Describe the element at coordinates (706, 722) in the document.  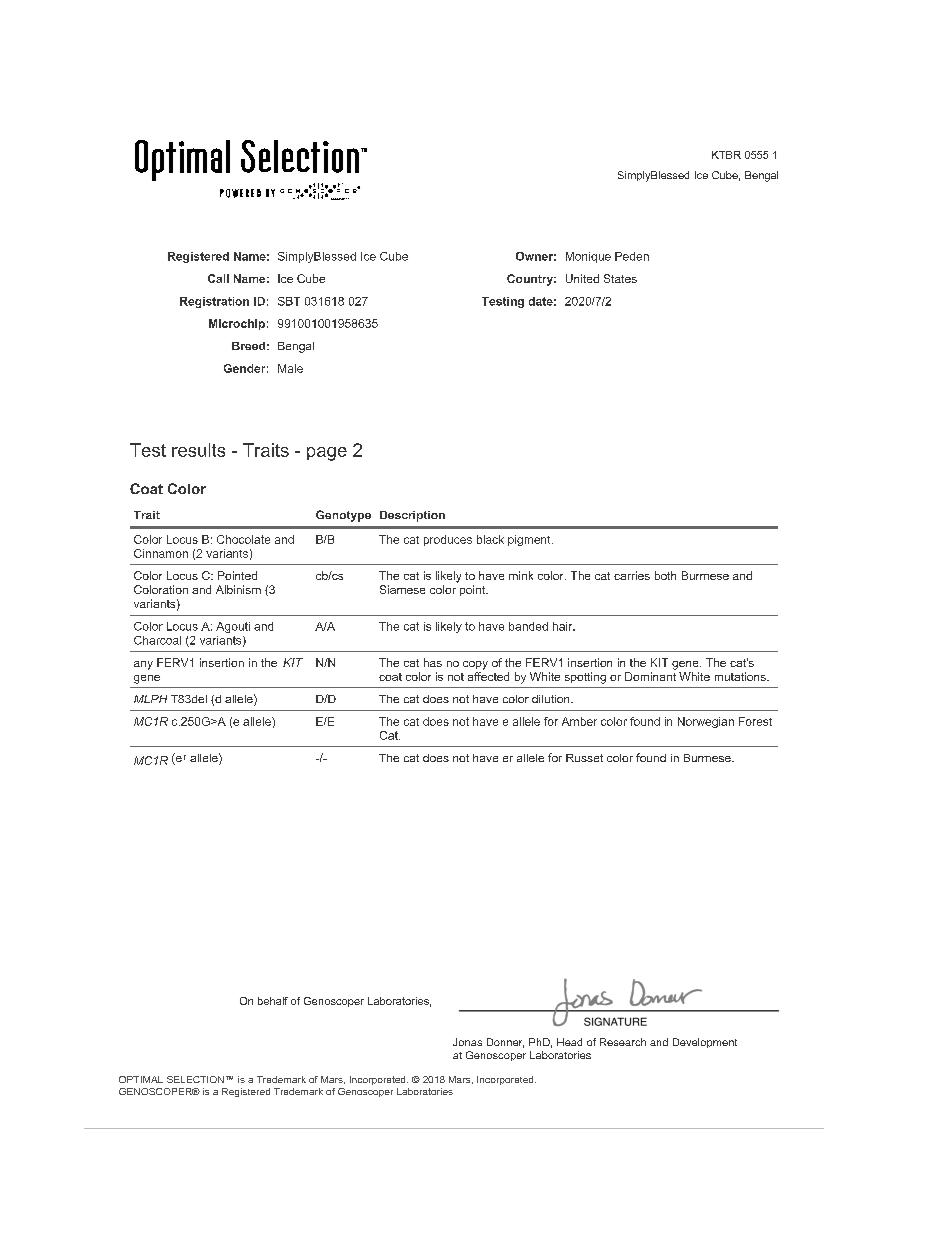
I see `Norwegian` at that location.
